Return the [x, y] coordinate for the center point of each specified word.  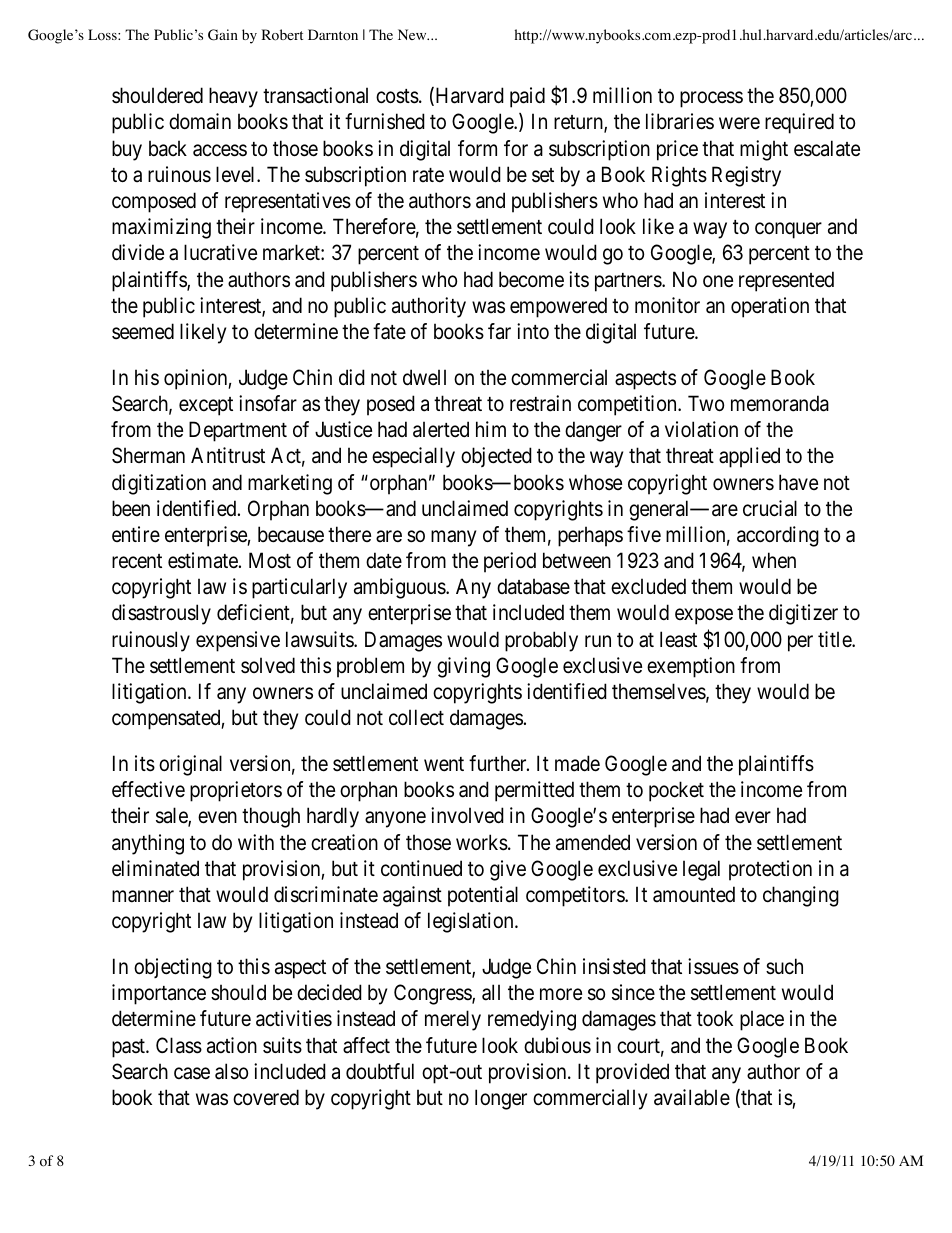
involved [467, 815]
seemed [143, 331]
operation [770, 307]
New [413, 34]
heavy [233, 97]
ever [753, 818]
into [533, 331]
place [762, 1020]
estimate [203, 560]
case [192, 1073]
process [711, 100]
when [774, 560]
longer [501, 1099]
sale [172, 817]
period [510, 562]
